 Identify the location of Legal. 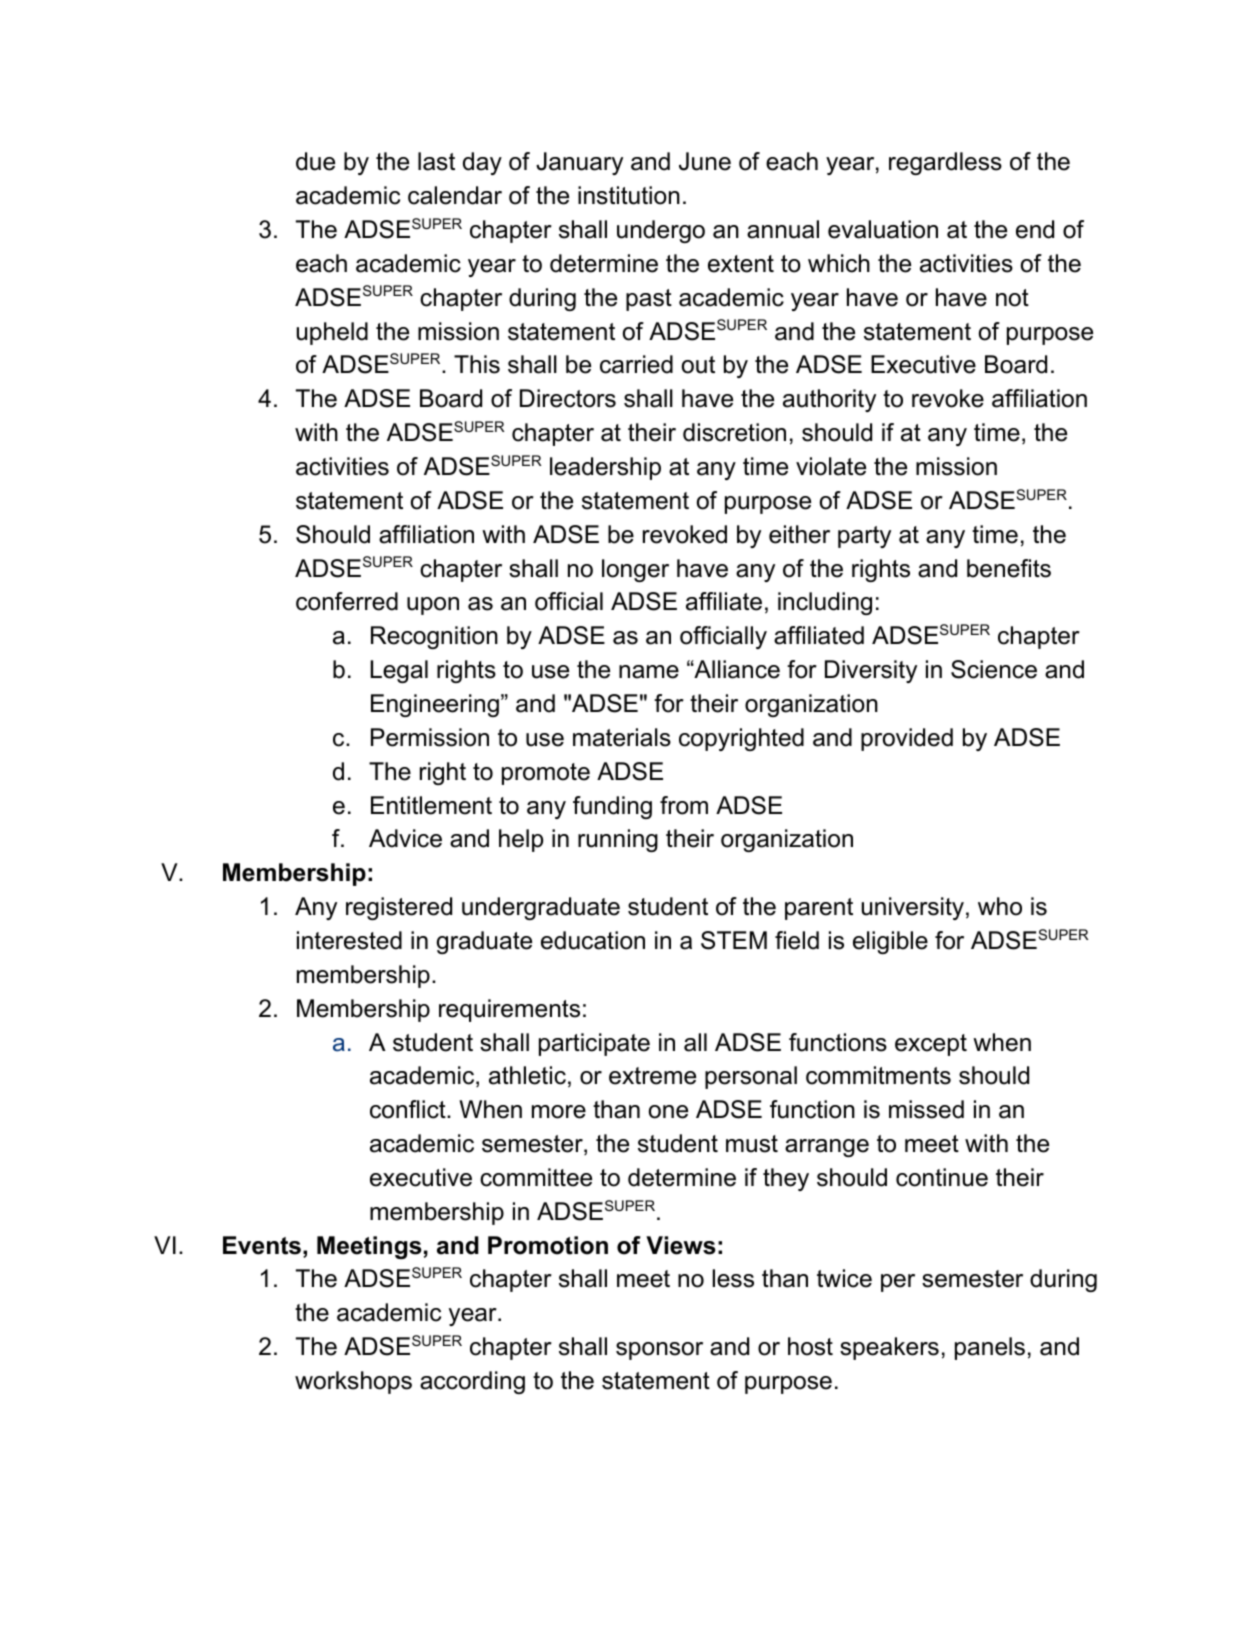
(399, 671).
